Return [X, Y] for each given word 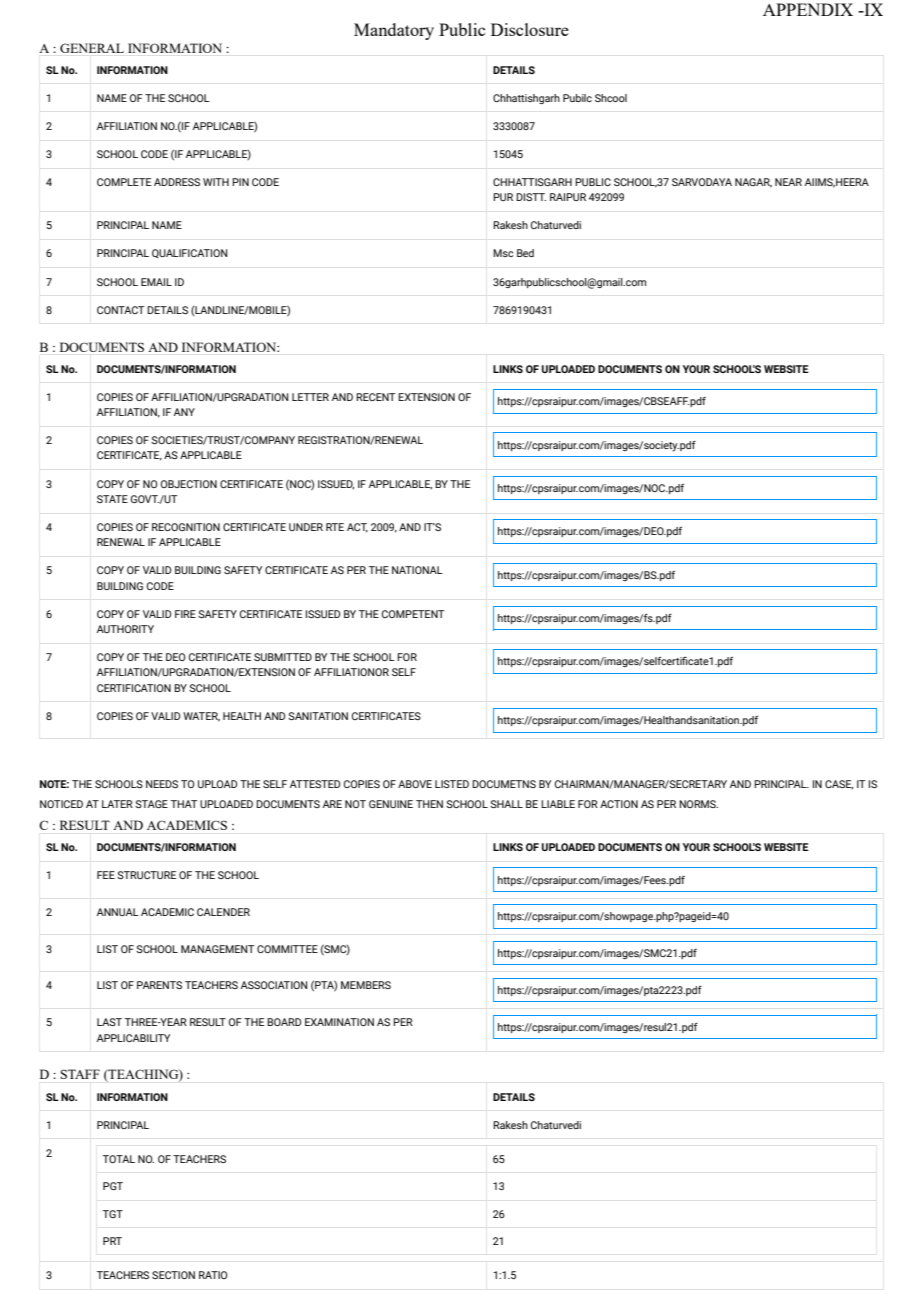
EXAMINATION [339, 1022]
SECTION [173, 1275]
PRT [112, 1241]
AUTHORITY [125, 629]
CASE [839, 784]
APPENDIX [808, 9]
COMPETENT [413, 614]
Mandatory [394, 31]
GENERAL [92, 48]
